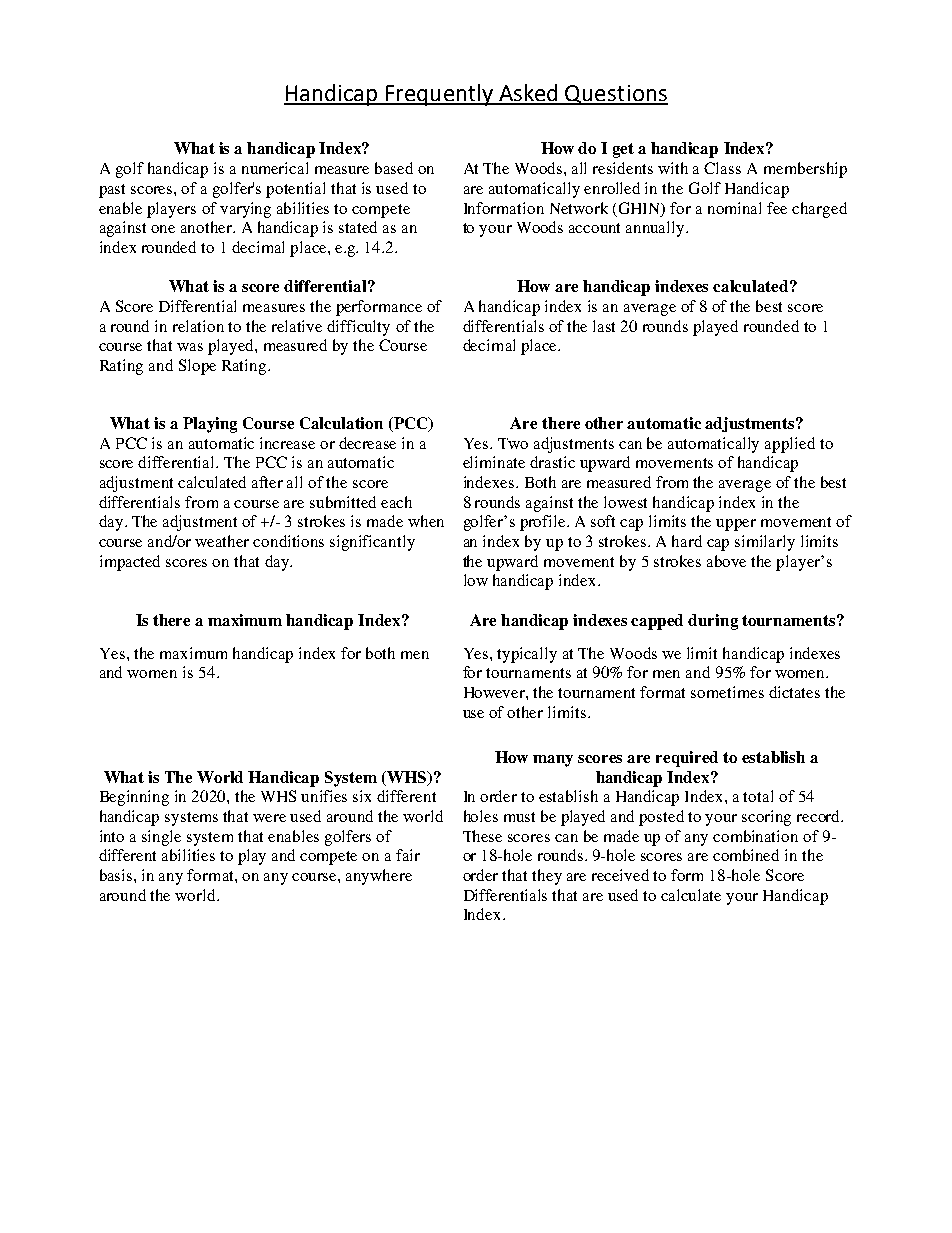 Image resolution: width=952 pixels, height=1233 pixels. Describe the element at coordinates (197, 367) in the screenshot. I see `Slope` at that location.
